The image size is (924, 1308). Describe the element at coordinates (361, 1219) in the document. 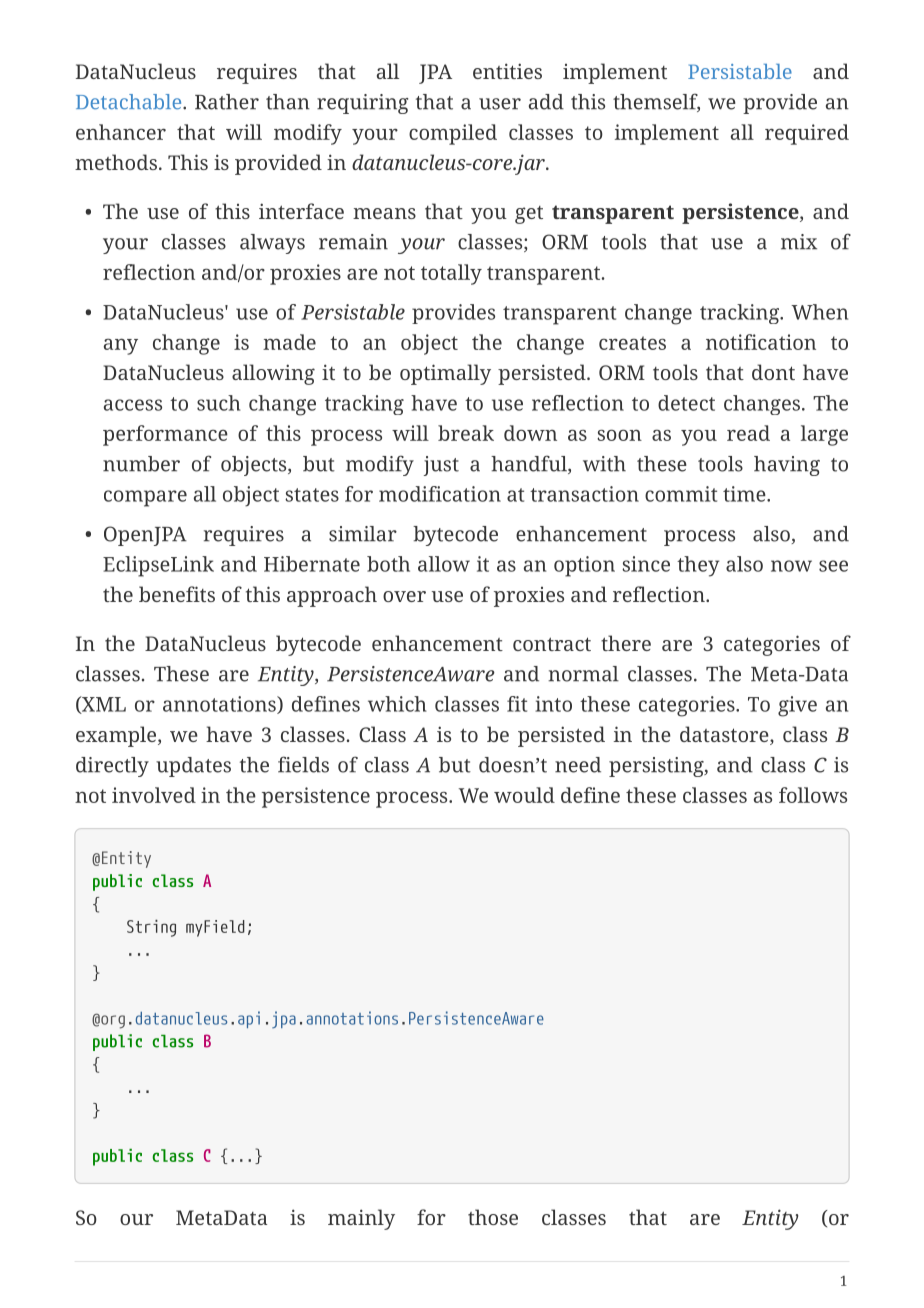

I see `mainly` at that location.
